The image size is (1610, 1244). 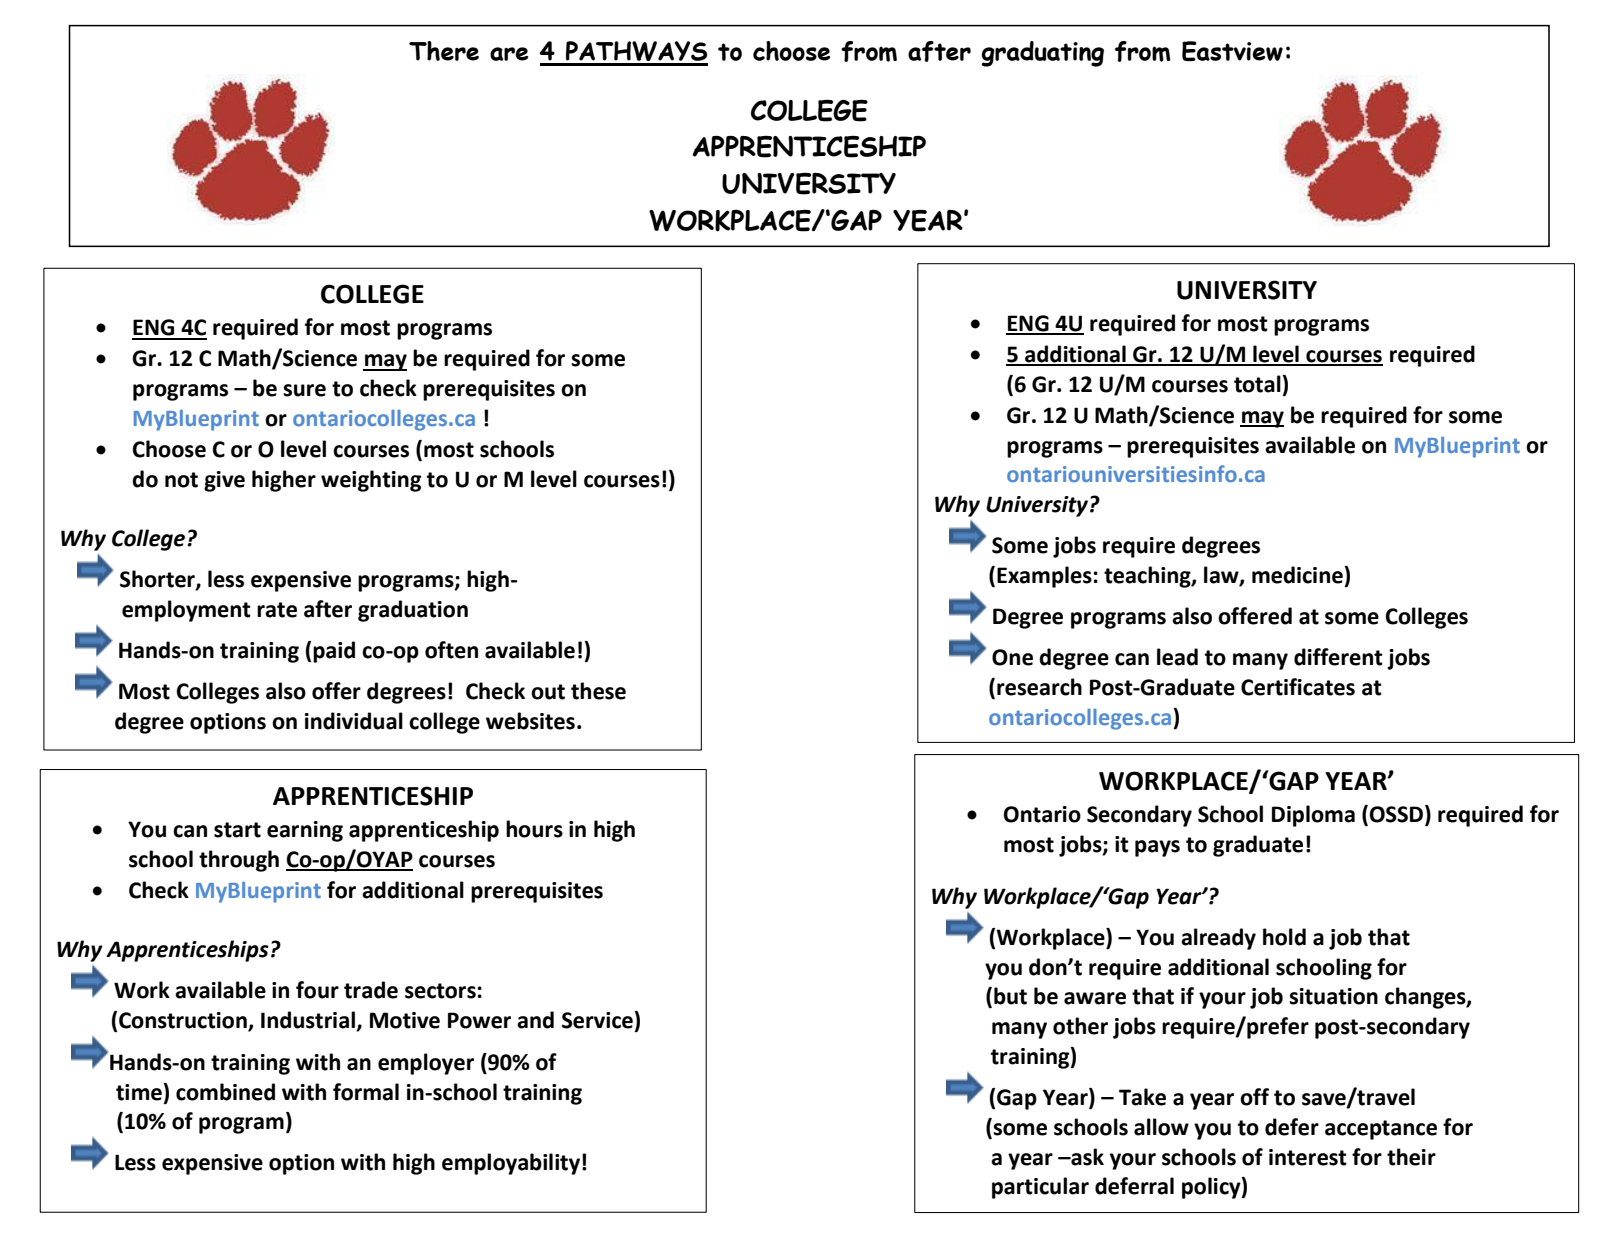 I want to click on give, so click(x=224, y=481).
